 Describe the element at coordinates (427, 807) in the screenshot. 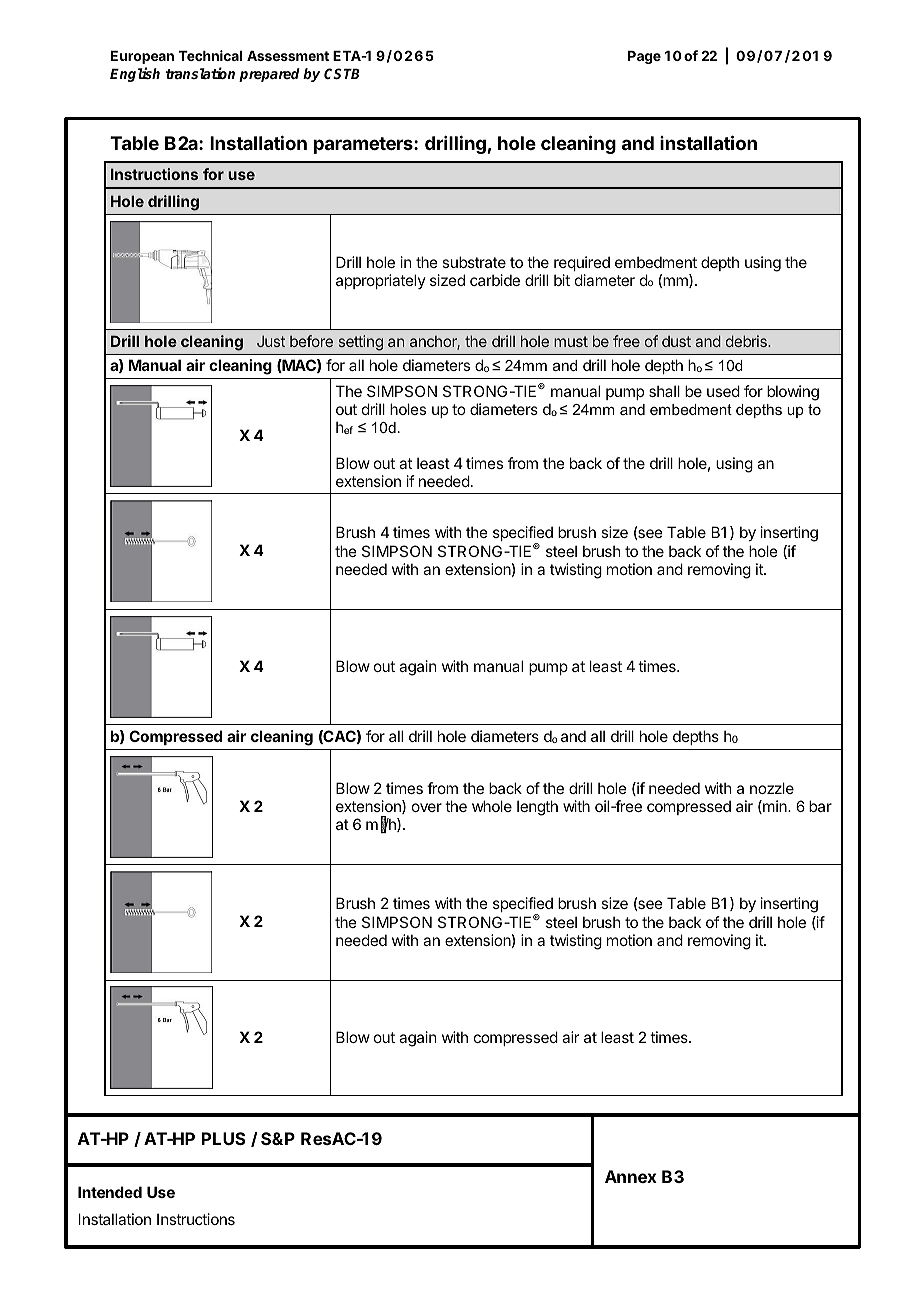

I see `over` at that location.
